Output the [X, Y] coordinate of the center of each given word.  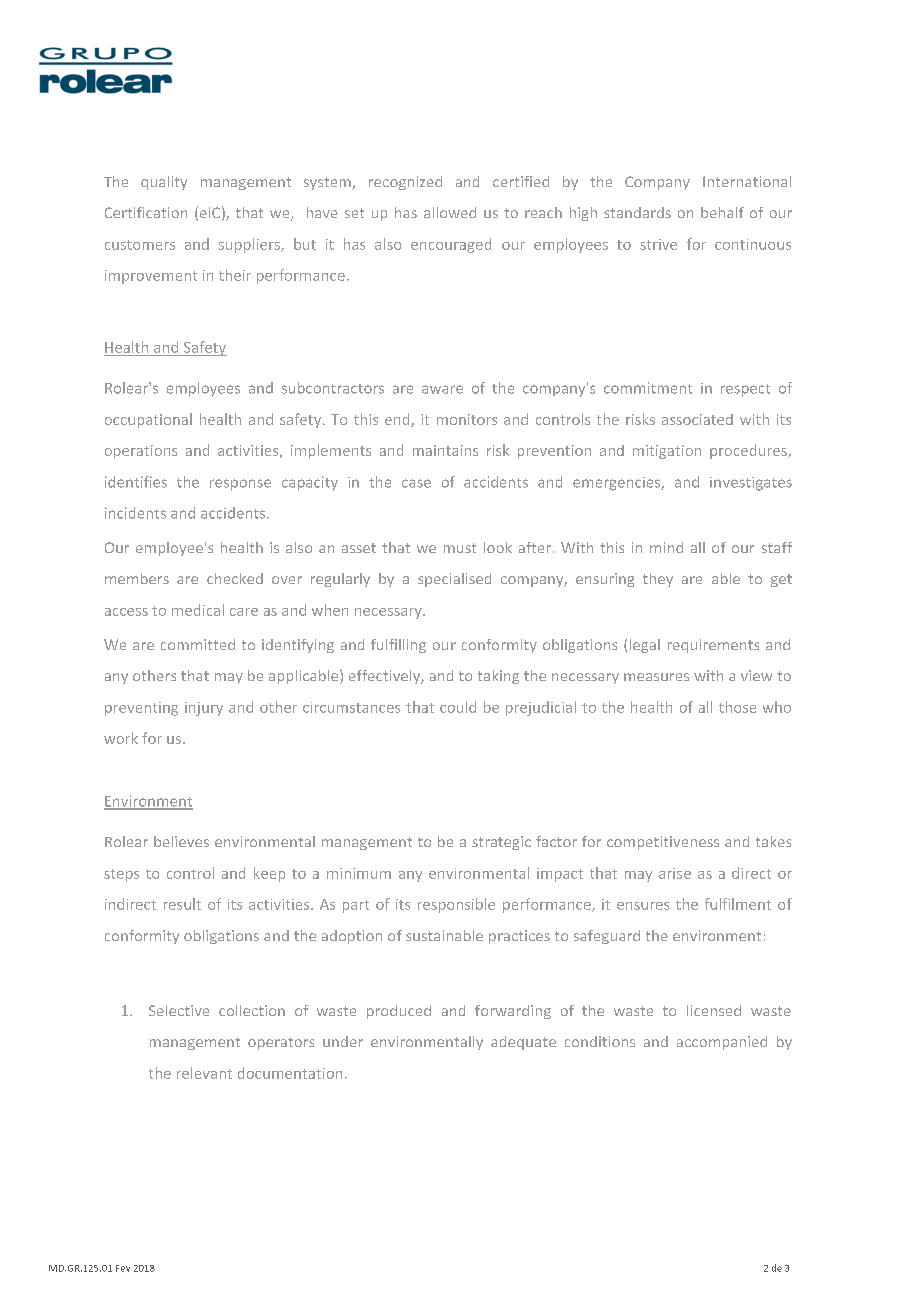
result [182, 904]
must [460, 548]
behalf [722, 212]
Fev [123, 1268]
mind [666, 547]
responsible [456, 905]
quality [164, 183]
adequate [523, 1043]
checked [235, 578]
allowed [450, 212]
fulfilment [738, 904]
